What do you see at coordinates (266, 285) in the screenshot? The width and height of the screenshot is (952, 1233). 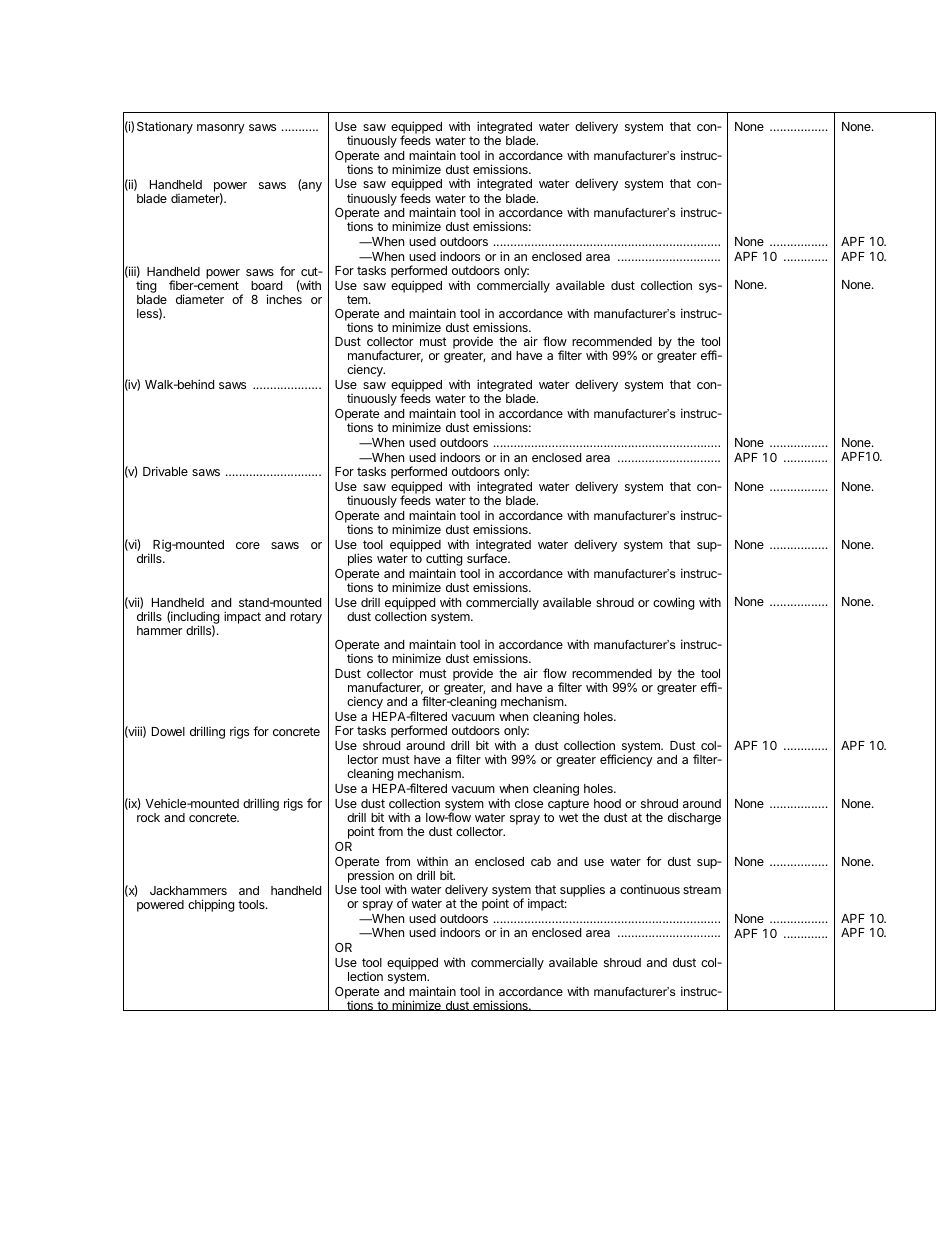 I see `board` at bounding box center [266, 285].
